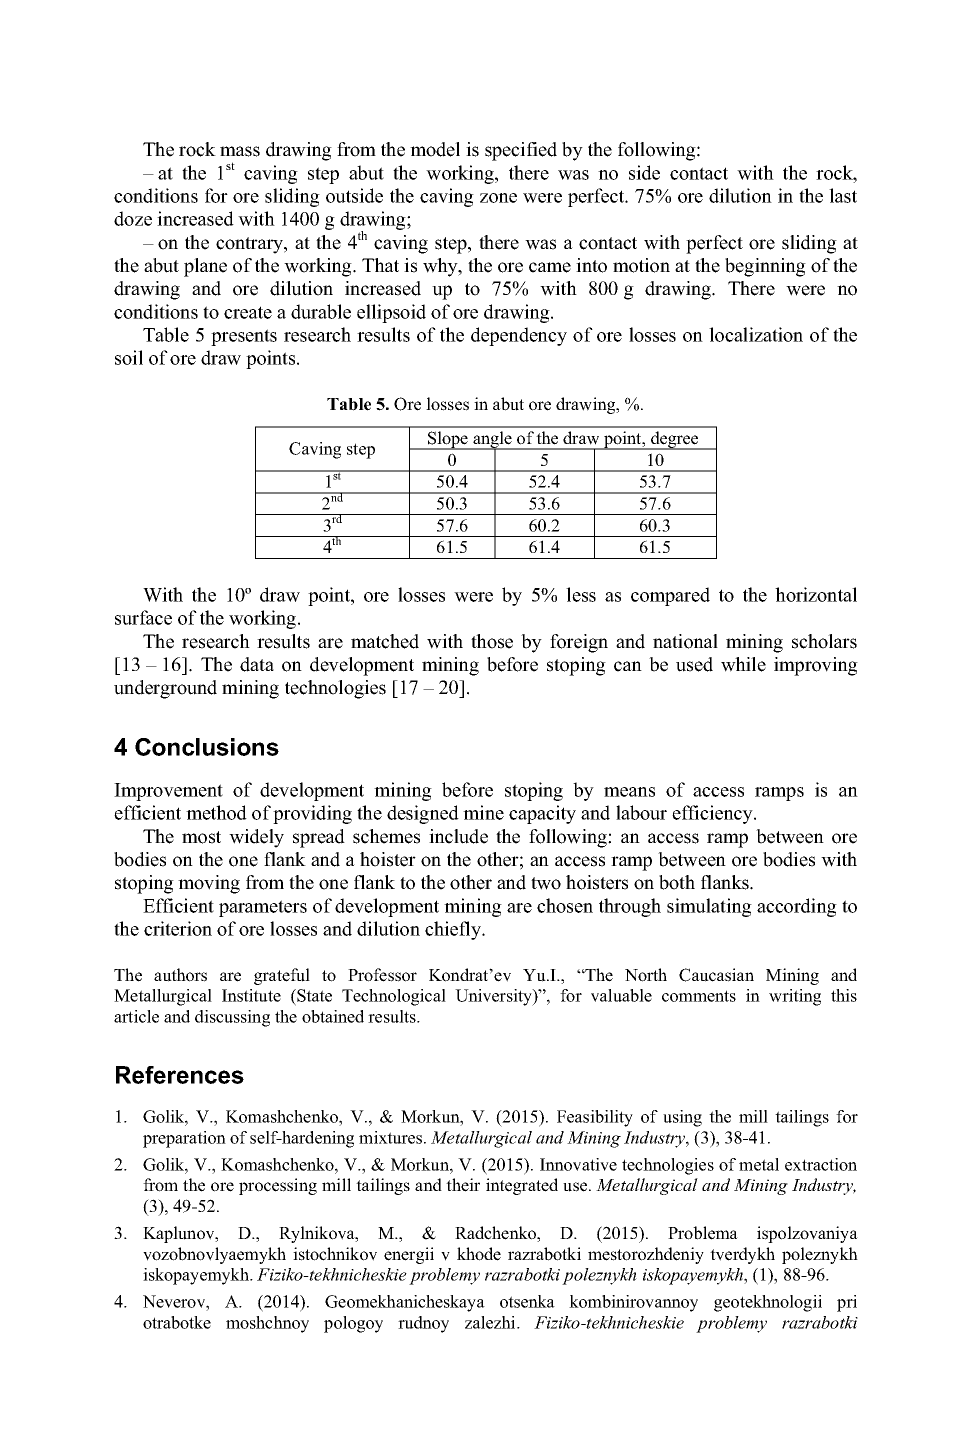  Describe the element at coordinates (207, 747) in the screenshot. I see `Conclusions` at that location.
